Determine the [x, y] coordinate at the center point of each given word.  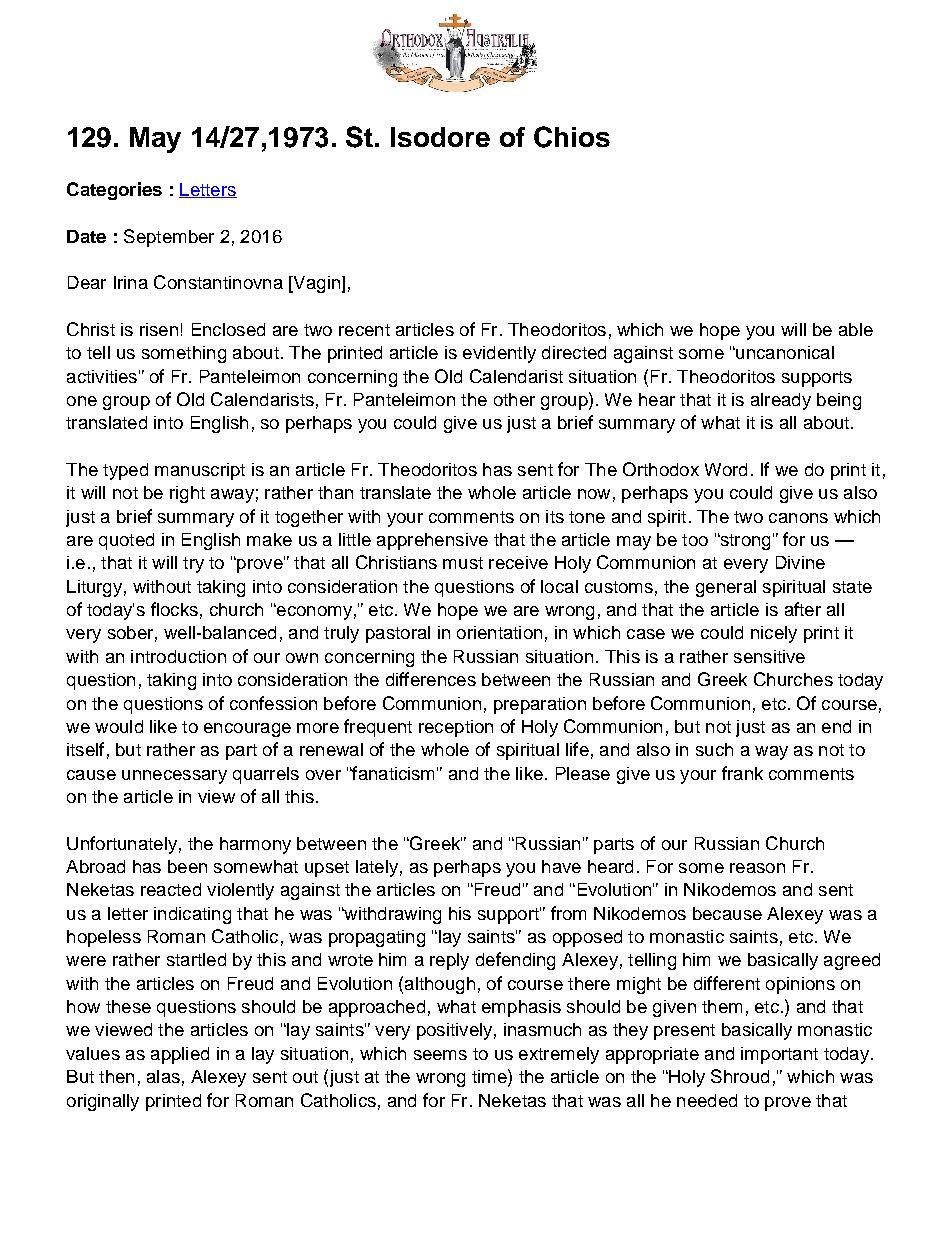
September [169, 238]
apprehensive [432, 541]
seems [440, 1055]
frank [742, 773]
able [856, 329]
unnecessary [174, 777]
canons [798, 518]
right [187, 494]
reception [456, 728]
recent [364, 330]
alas [163, 1076]
